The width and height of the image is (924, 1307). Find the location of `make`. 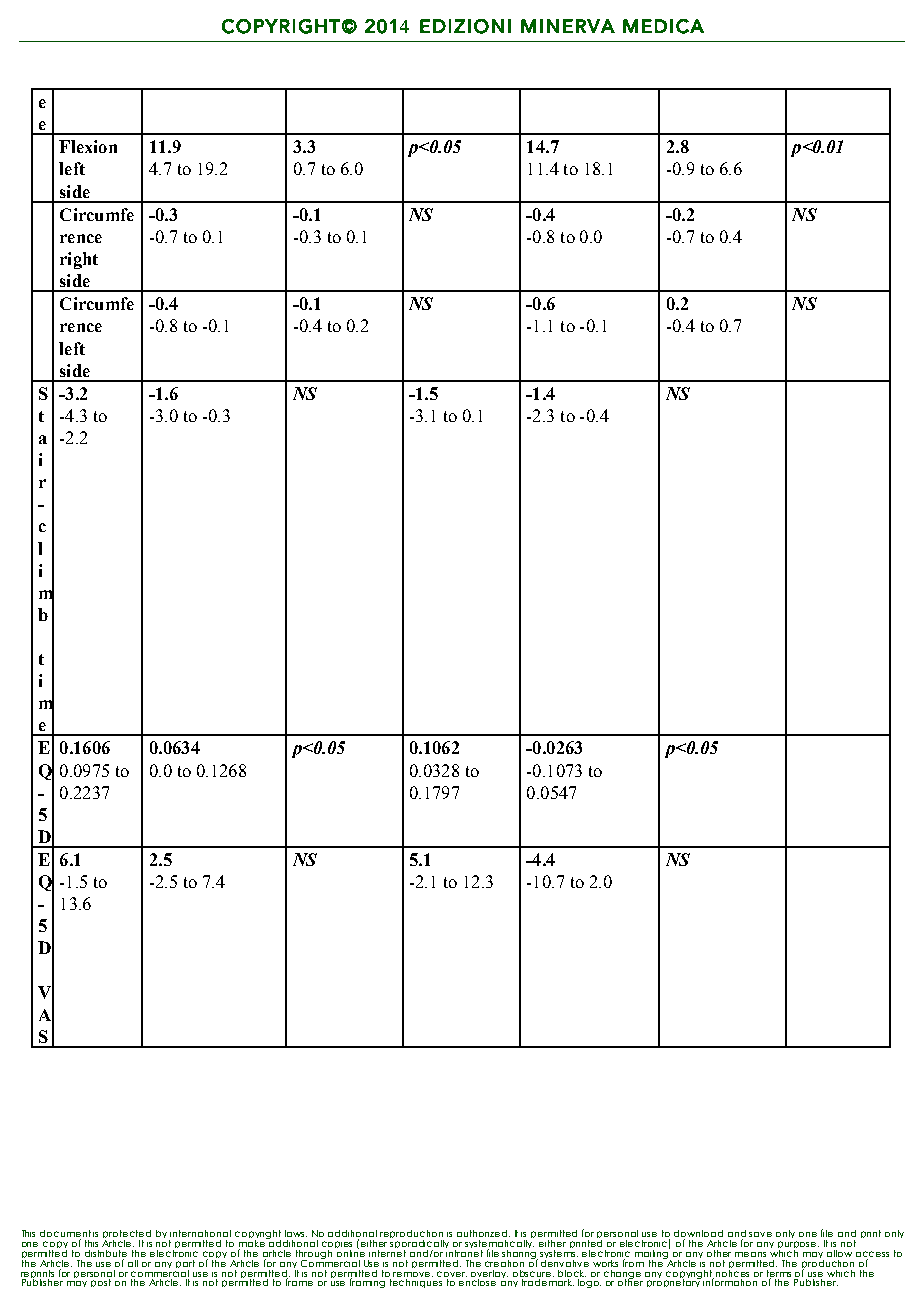

make is located at coordinates (253, 1243).
